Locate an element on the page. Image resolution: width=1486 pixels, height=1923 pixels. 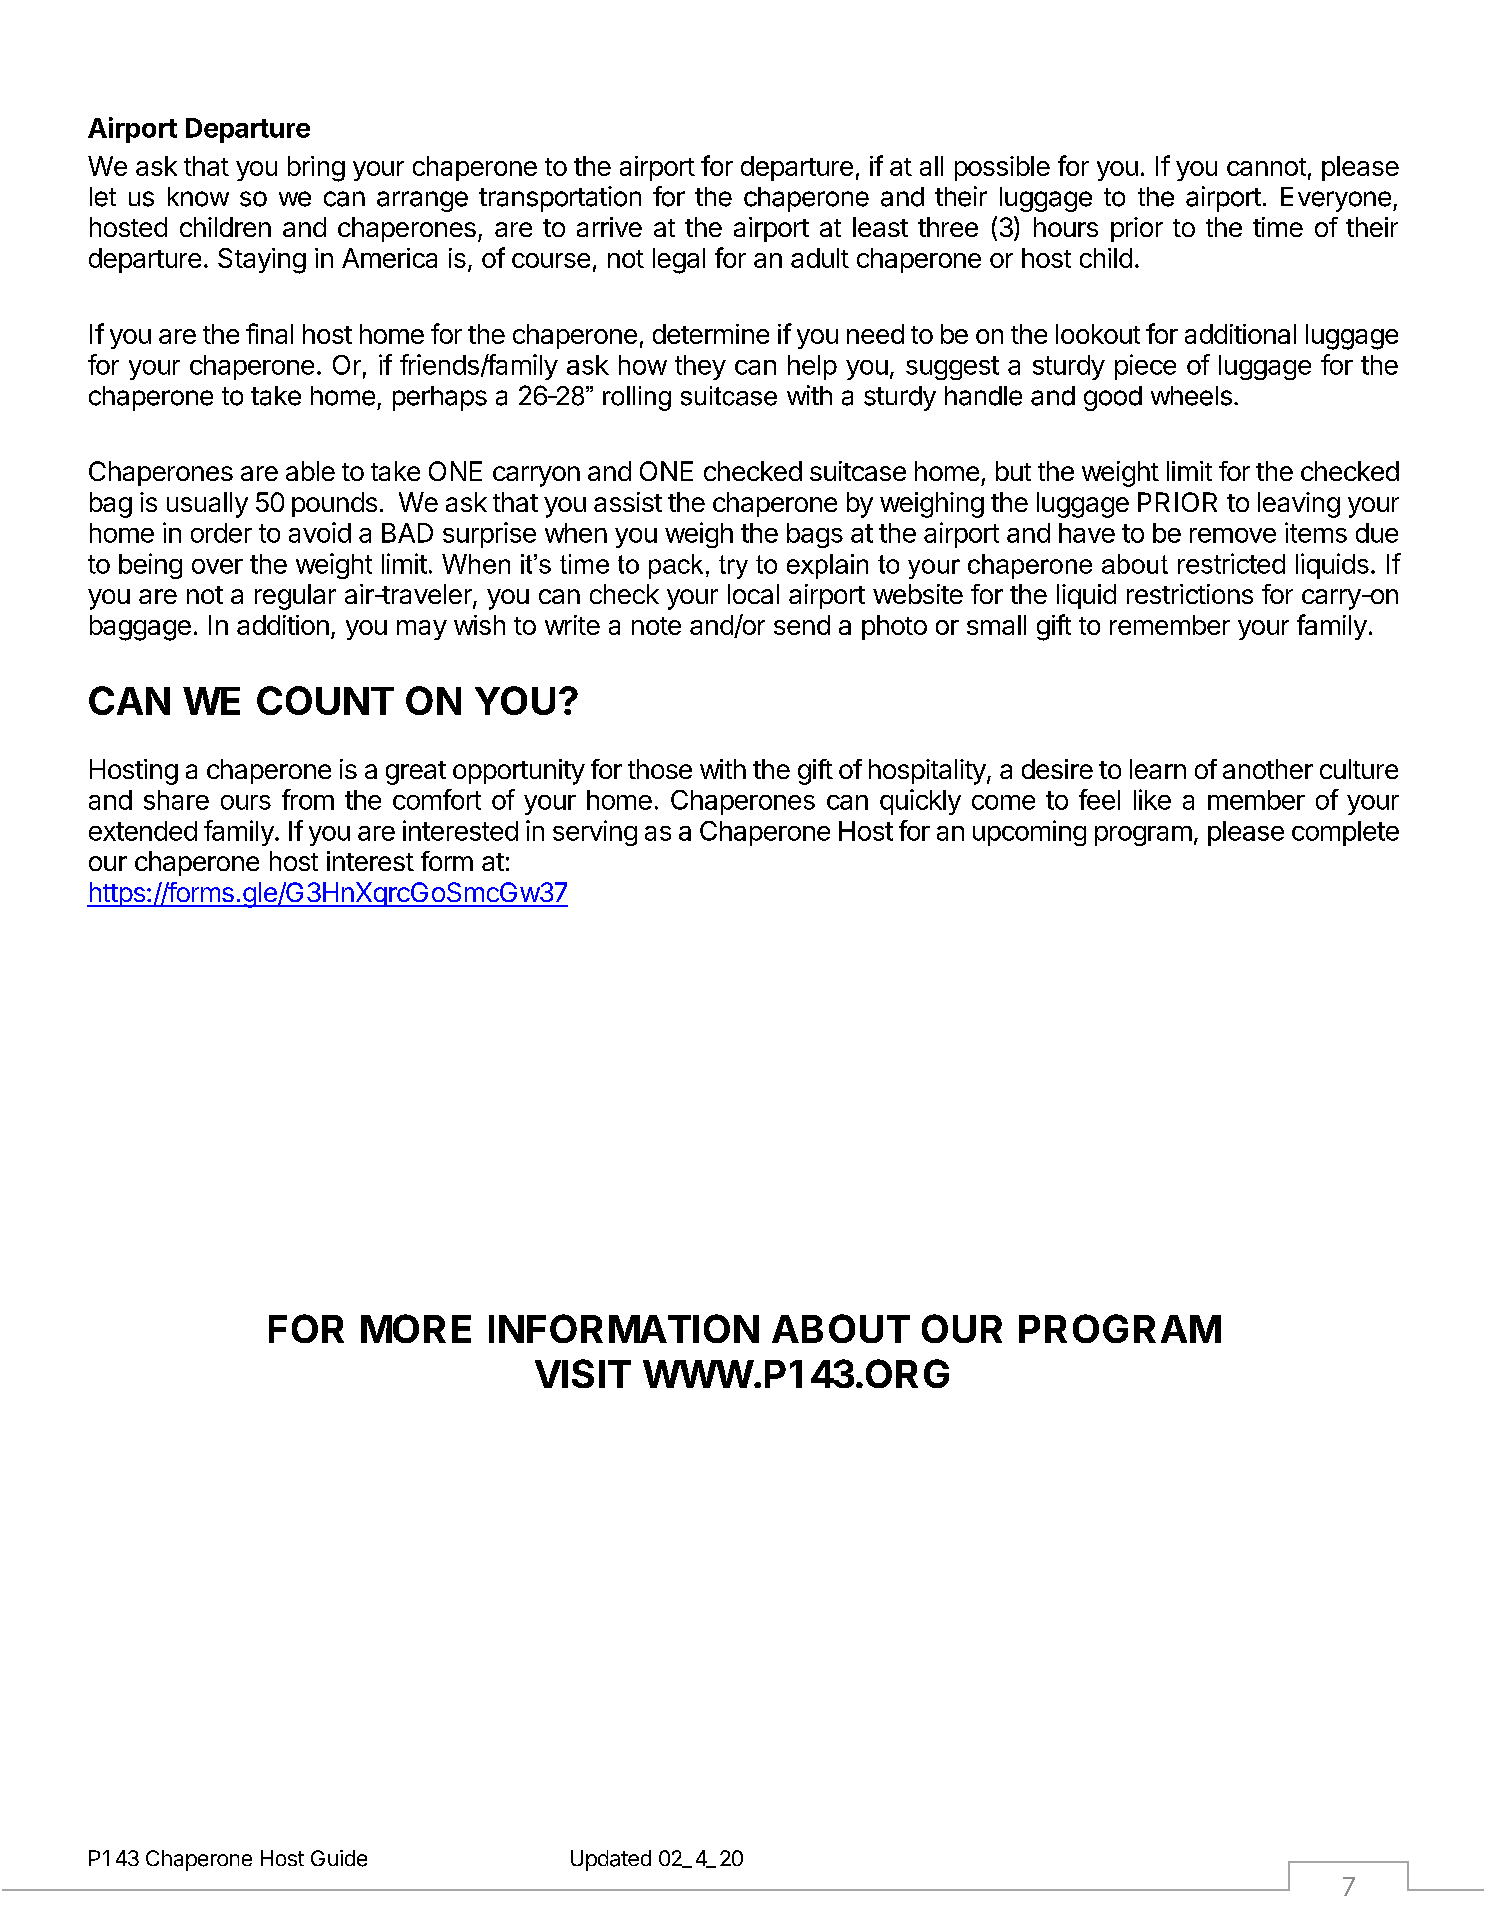
VISIT is located at coordinates (583, 1373).
